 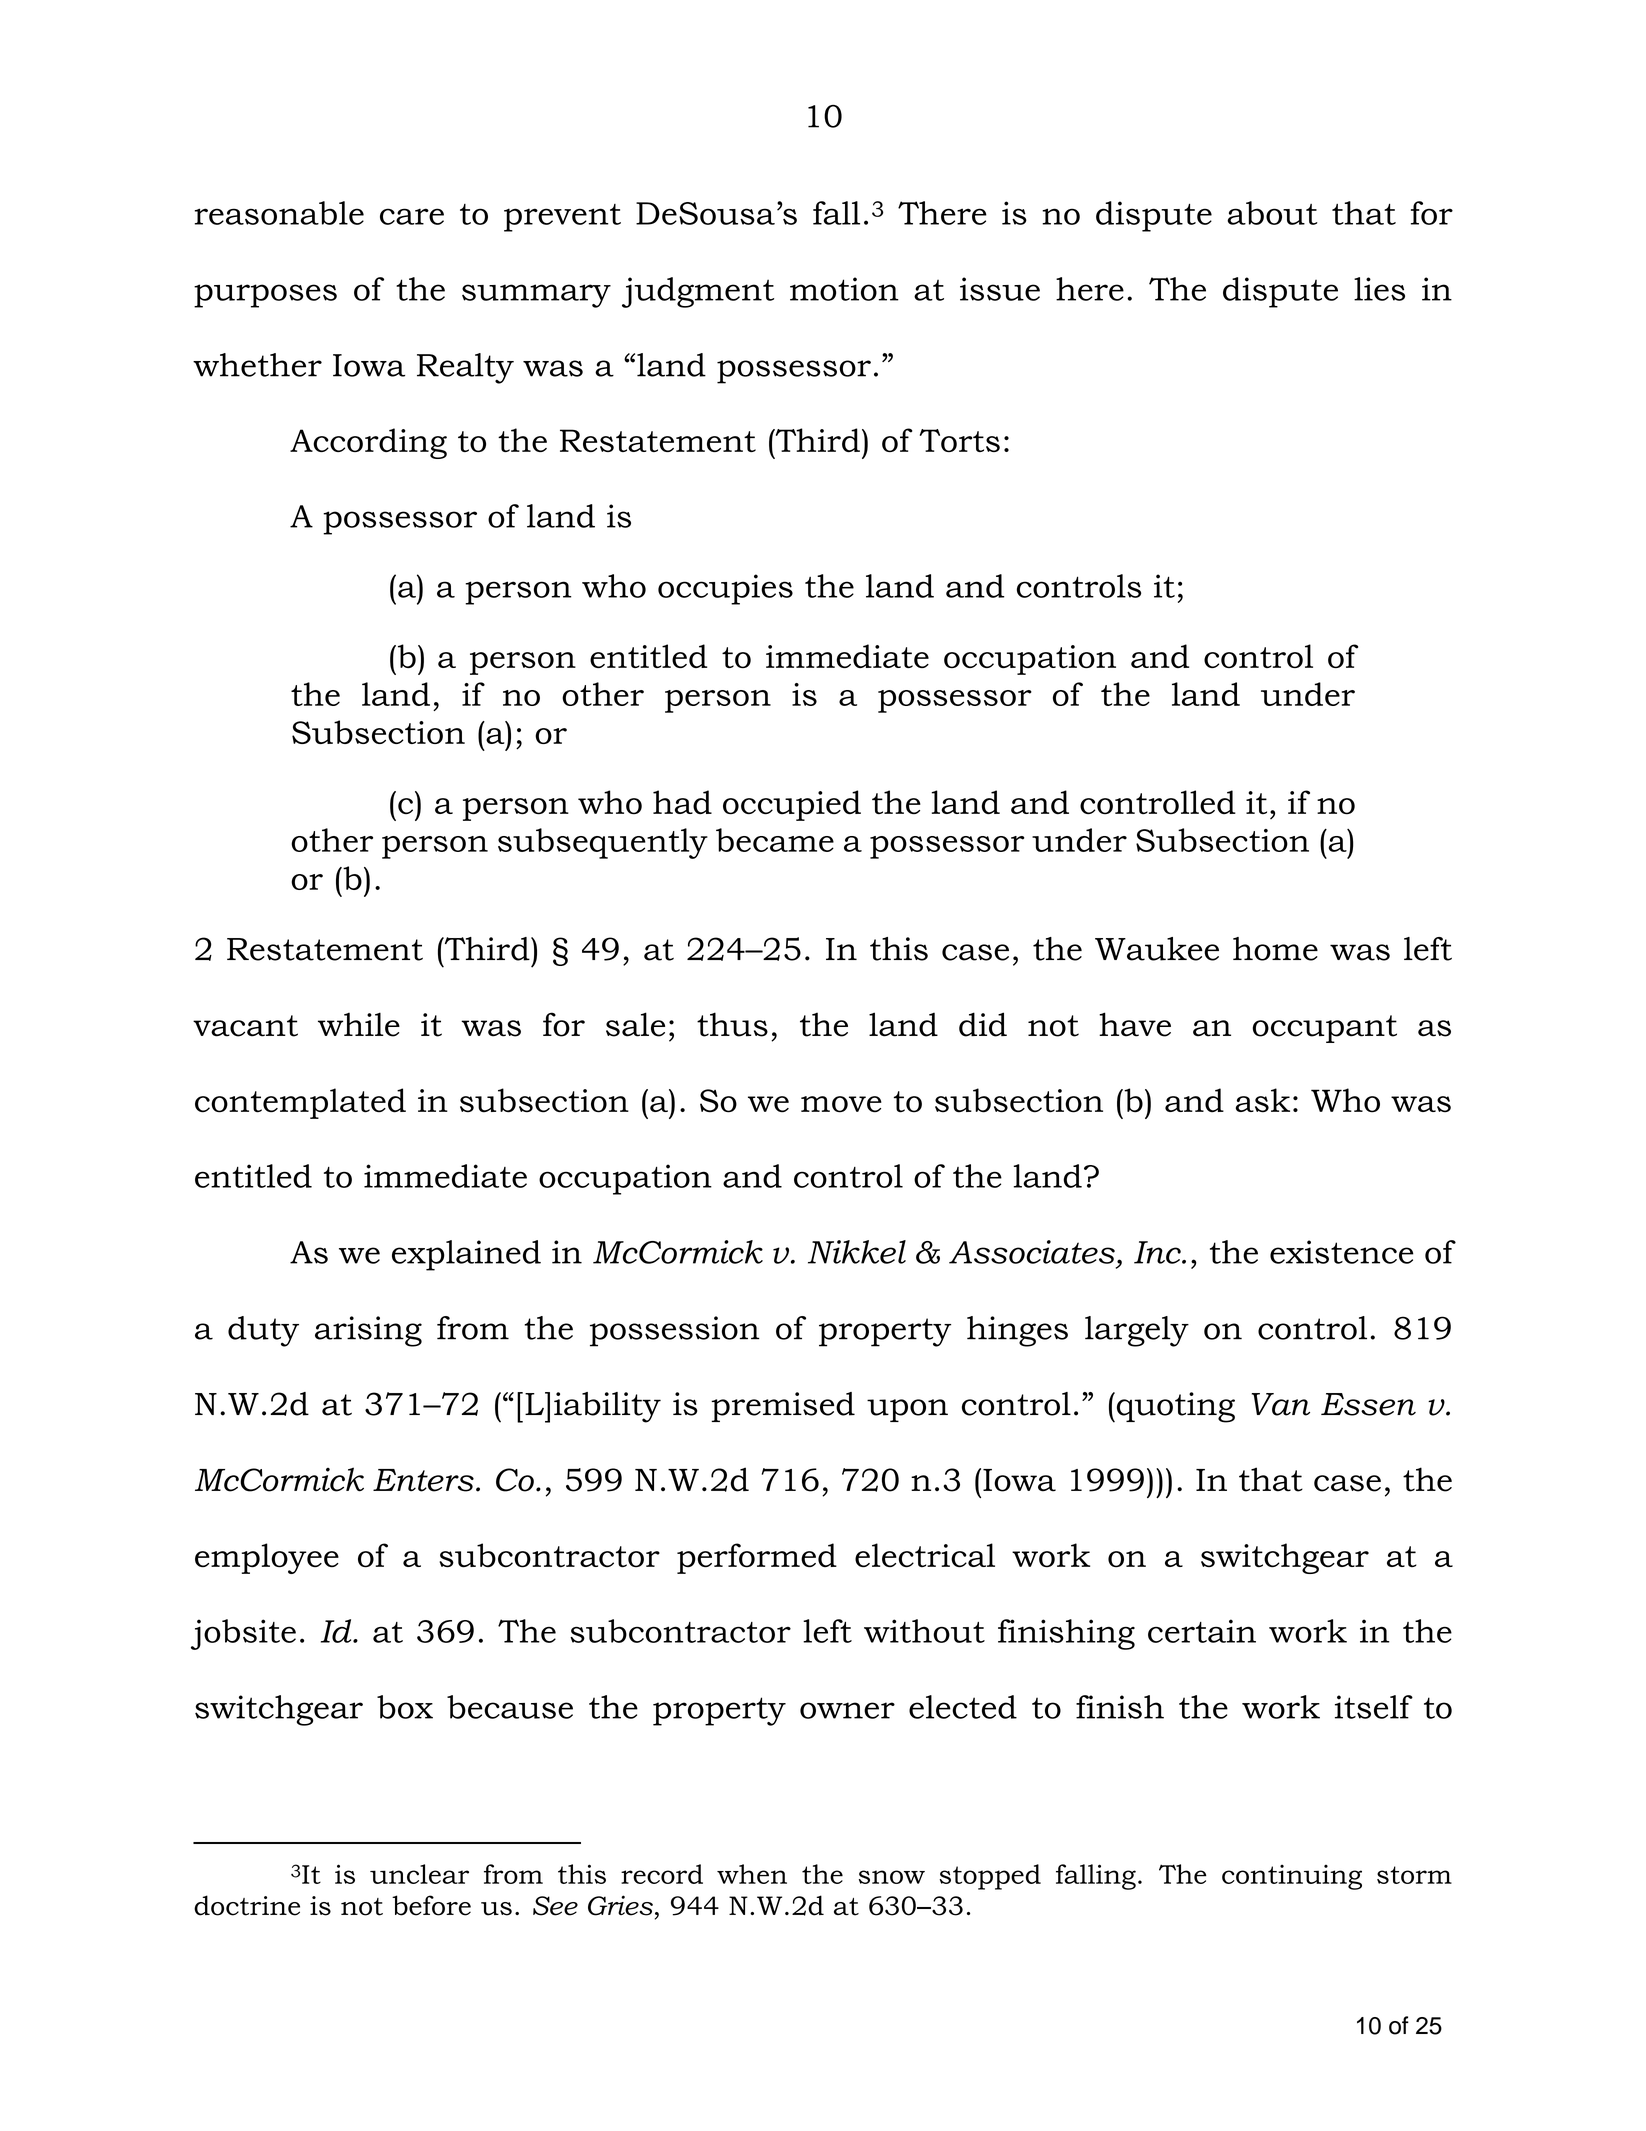 I want to click on occupied, so click(x=792, y=805).
